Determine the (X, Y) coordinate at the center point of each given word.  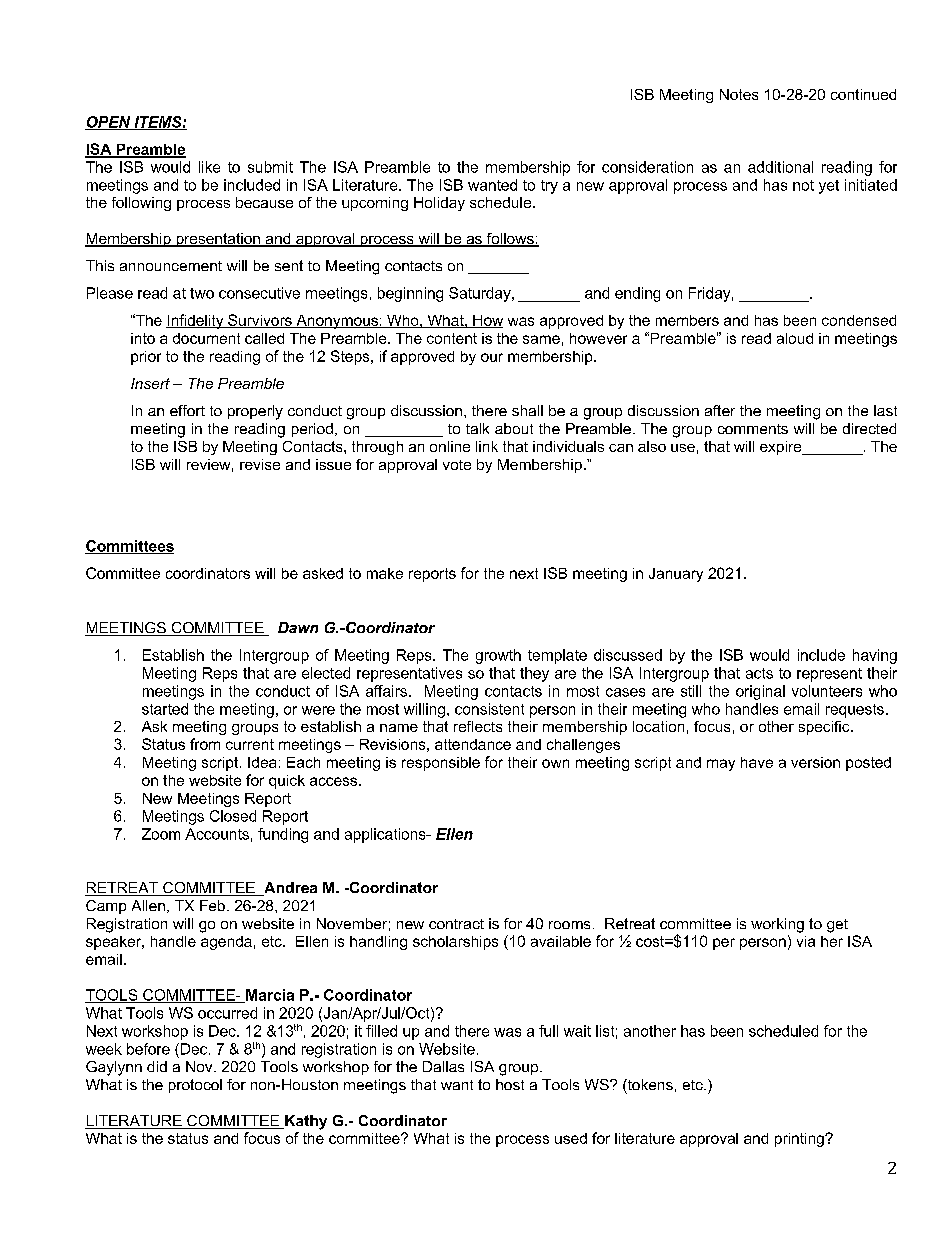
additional (780, 167)
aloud (795, 338)
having (875, 656)
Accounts (217, 834)
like (209, 167)
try (549, 187)
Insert (150, 383)
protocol (195, 1086)
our (492, 357)
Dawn (298, 627)
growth (498, 656)
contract (456, 924)
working (777, 925)
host (510, 1084)
